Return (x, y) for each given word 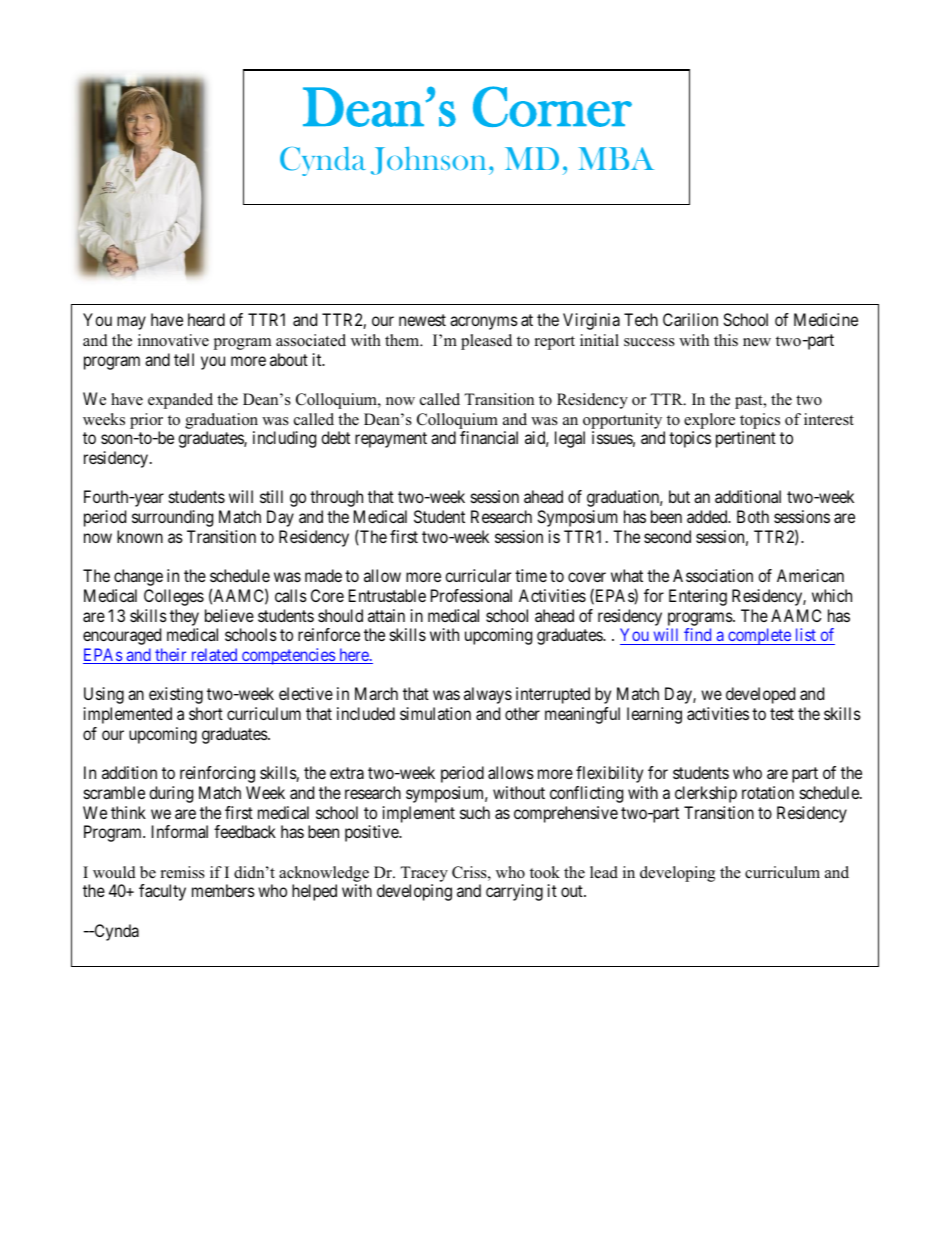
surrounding (172, 518)
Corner (552, 106)
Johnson (428, 161)
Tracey (424, 874)
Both (753, 516)
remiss (183, 872)
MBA (616, 158)
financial (489, 437)
